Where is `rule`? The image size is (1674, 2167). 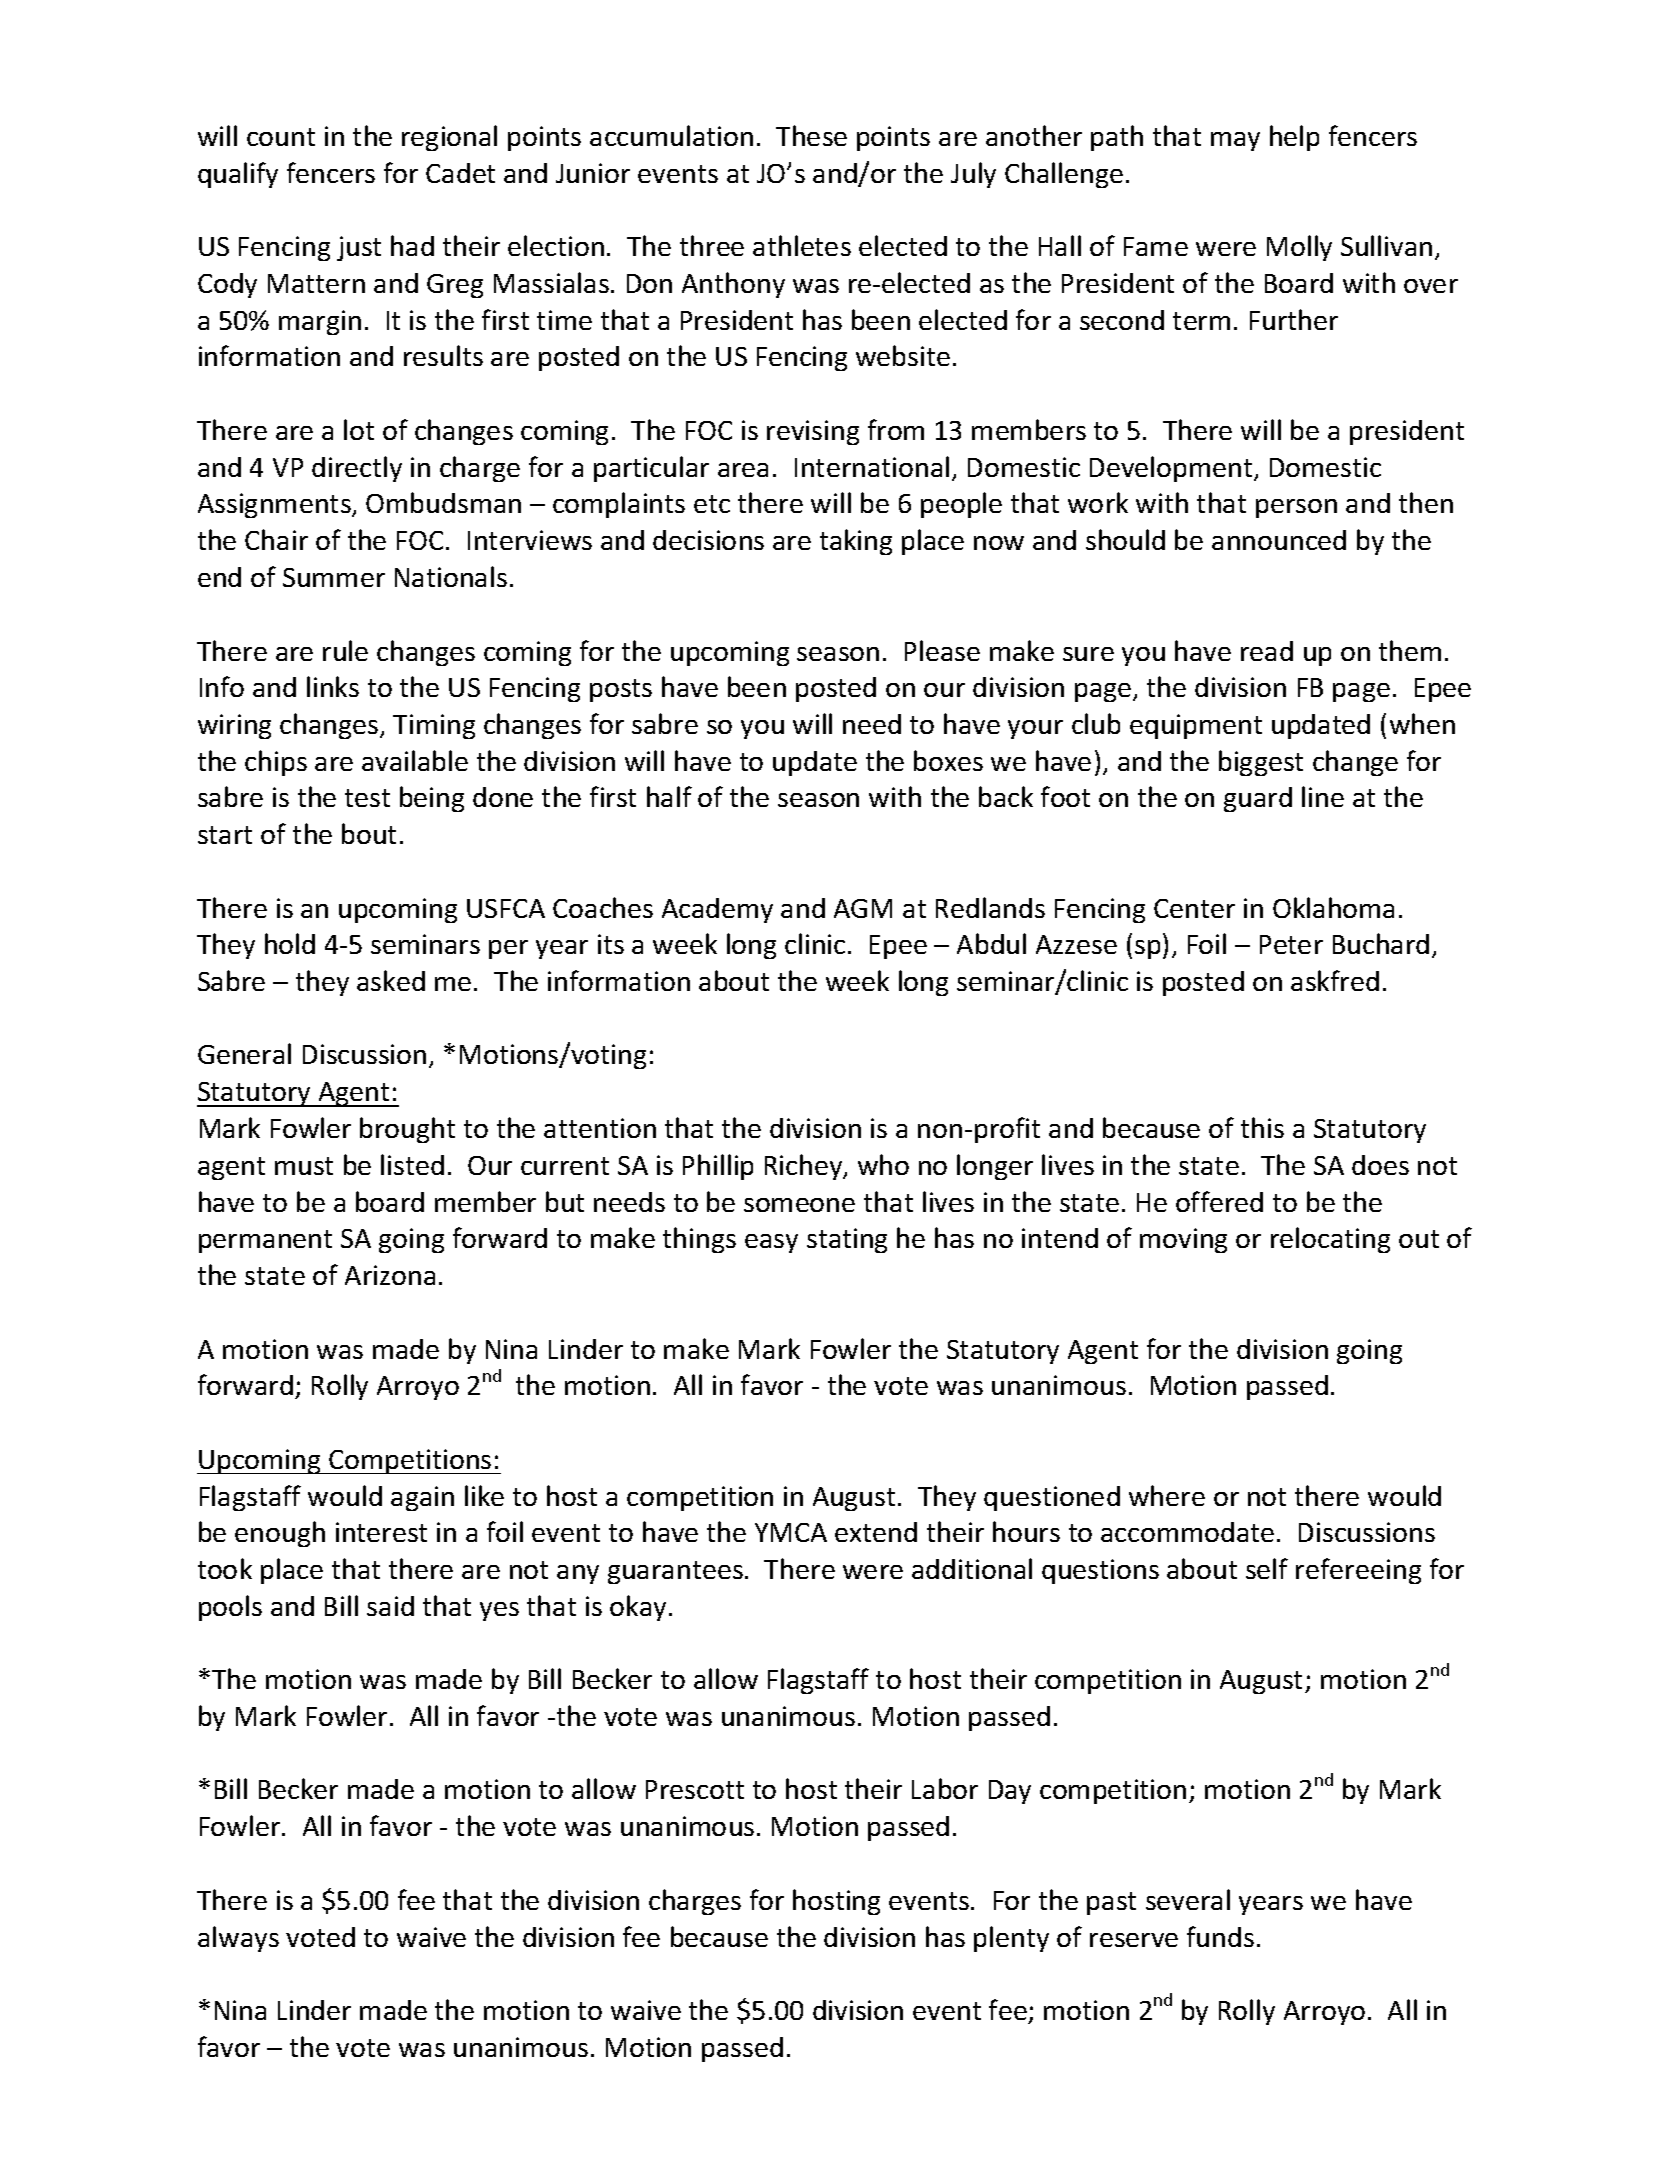
rule is located at coordinates (345, 650).
